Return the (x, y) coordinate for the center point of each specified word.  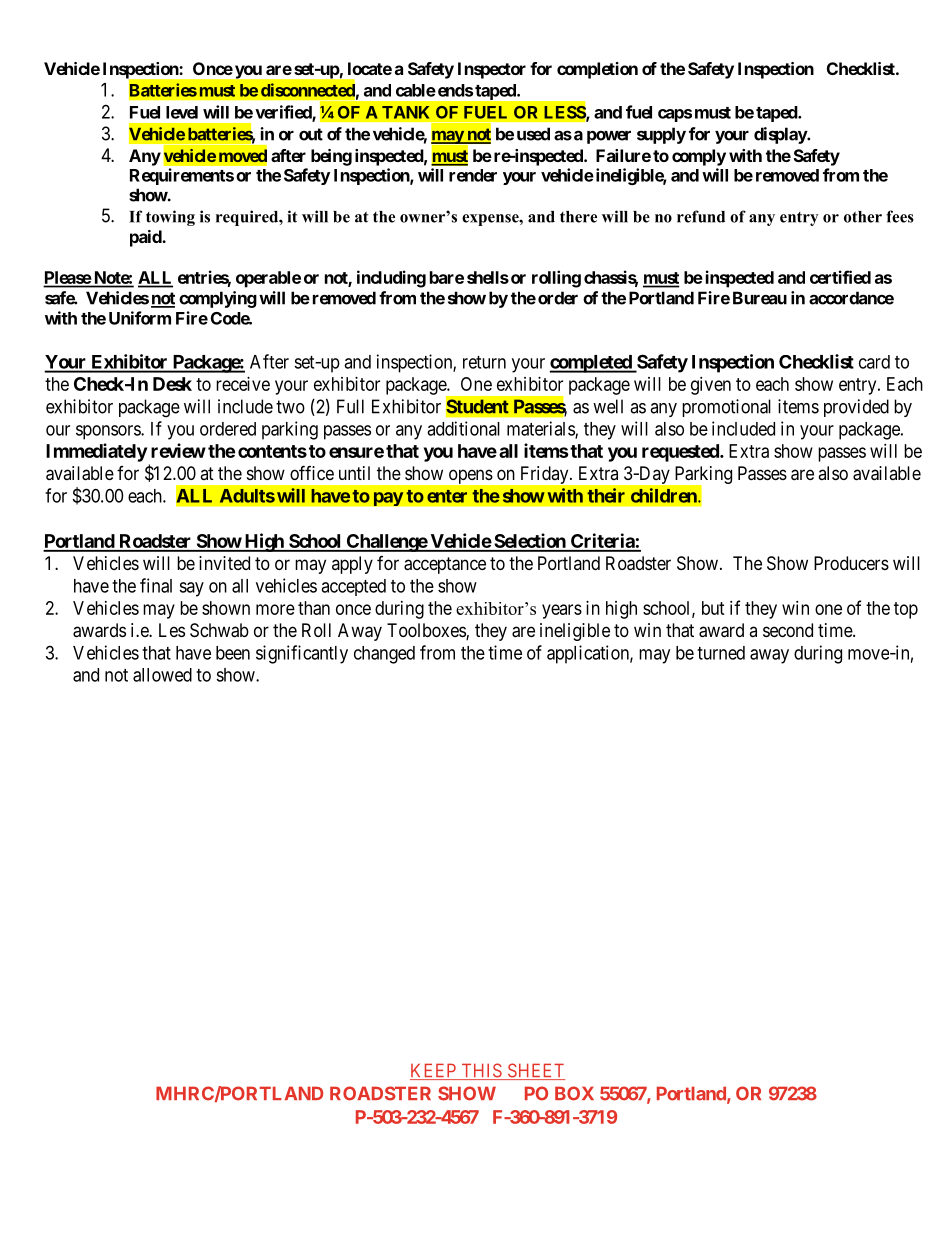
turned (721, 653)
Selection (530, 542)
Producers (851, 563)
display (781, 135)
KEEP (434, 1071)
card (874, 362)
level (182, 112)
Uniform (140, 318)
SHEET (535, 1071)
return (484, 362)
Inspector (492, 70)
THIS (481, 1071)
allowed (162, 675)
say (191, 589)
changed (384, 655)
